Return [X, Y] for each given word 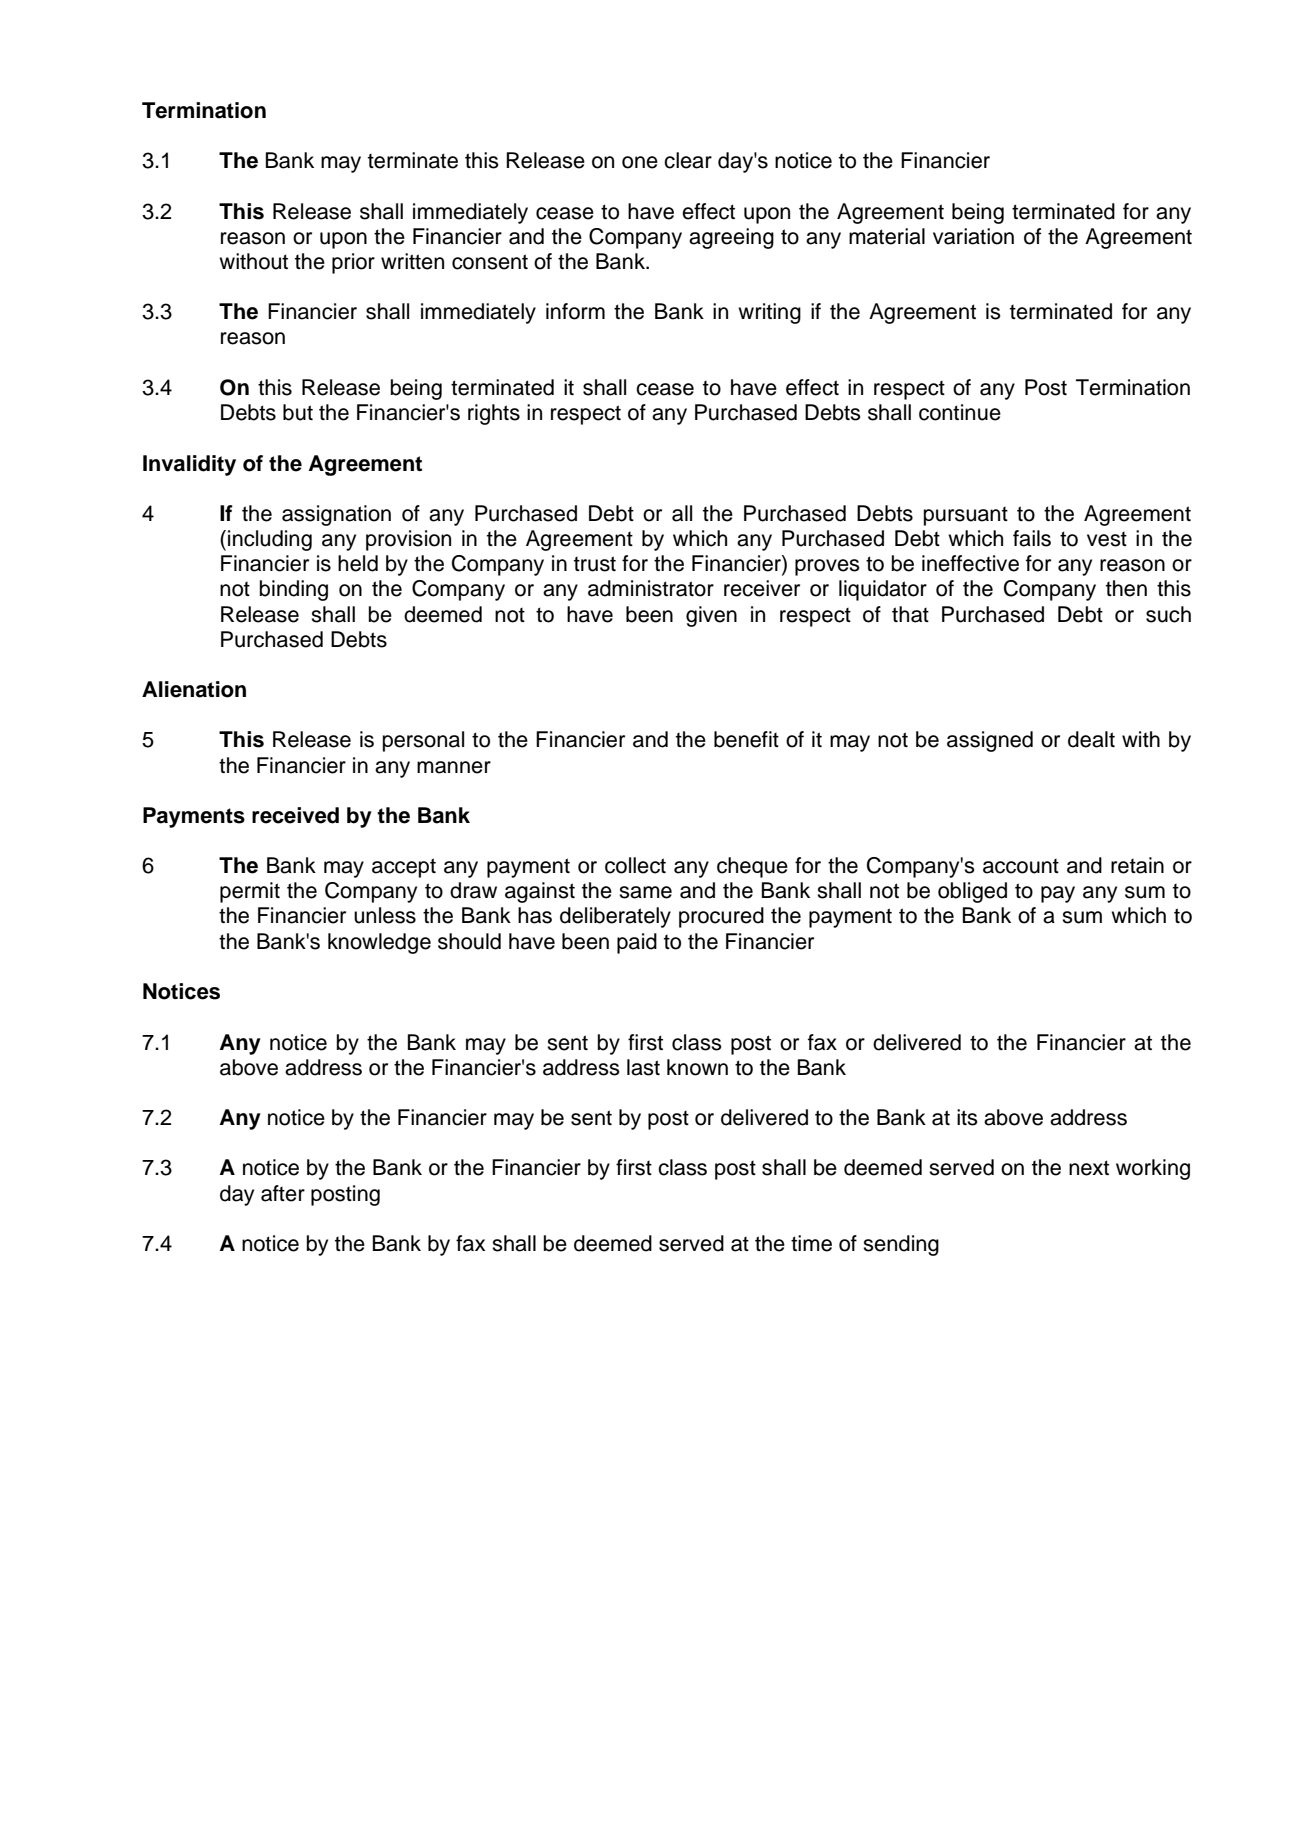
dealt [1091, 739]
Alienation [194, 689]
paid [637, 943]
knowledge [379, 943]
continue [960, 412]
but [298, 412]
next [1089, 1168]
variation [973, 236]
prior [353, 263]
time [811, 1243]
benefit [746, 739]
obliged [972, 892]
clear [688, 160]
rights [494, 414]
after [283, 1193]
